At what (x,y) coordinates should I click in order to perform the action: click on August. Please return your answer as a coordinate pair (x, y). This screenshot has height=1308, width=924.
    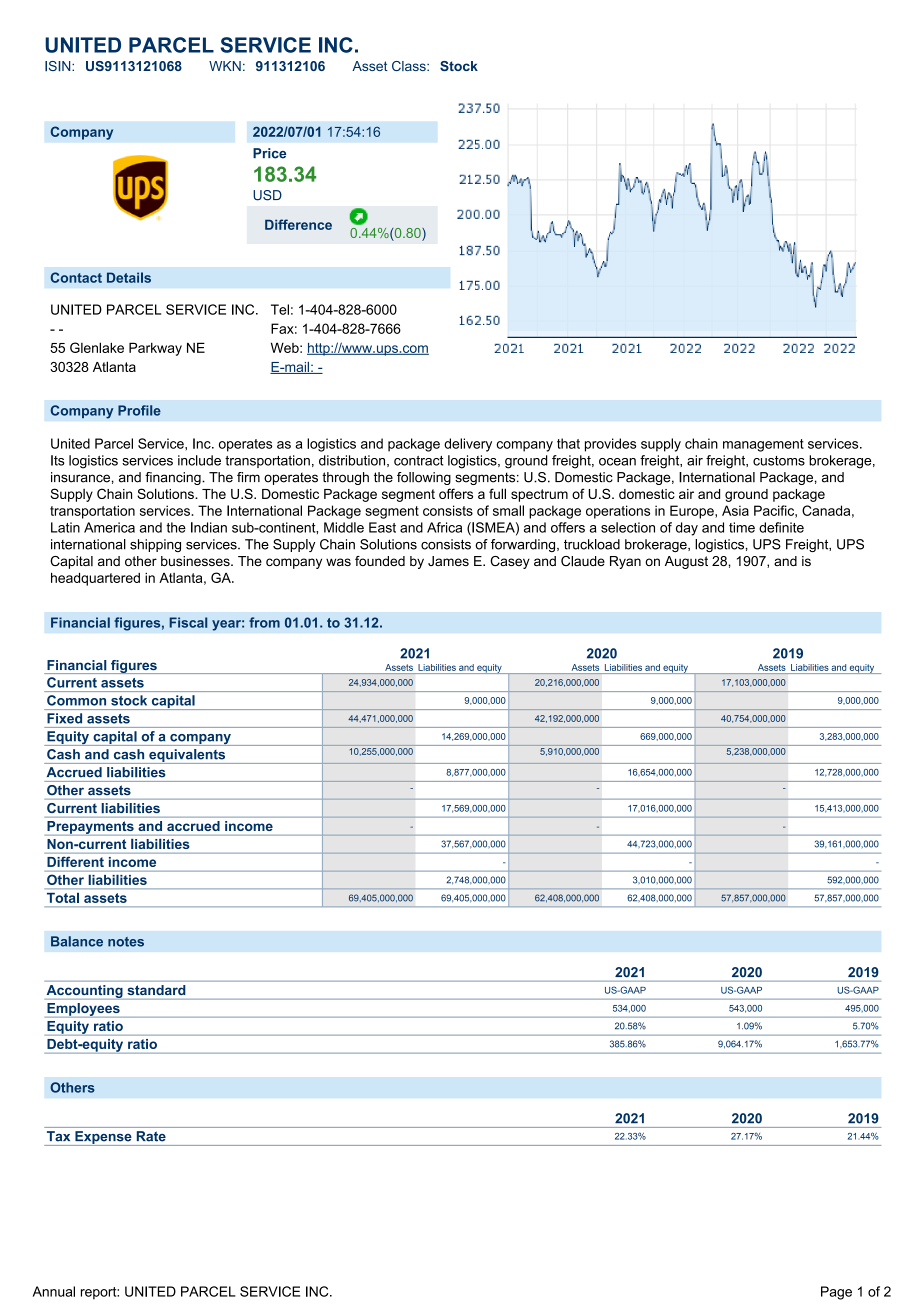
    Looking at the image, I should click on (686, 562).
